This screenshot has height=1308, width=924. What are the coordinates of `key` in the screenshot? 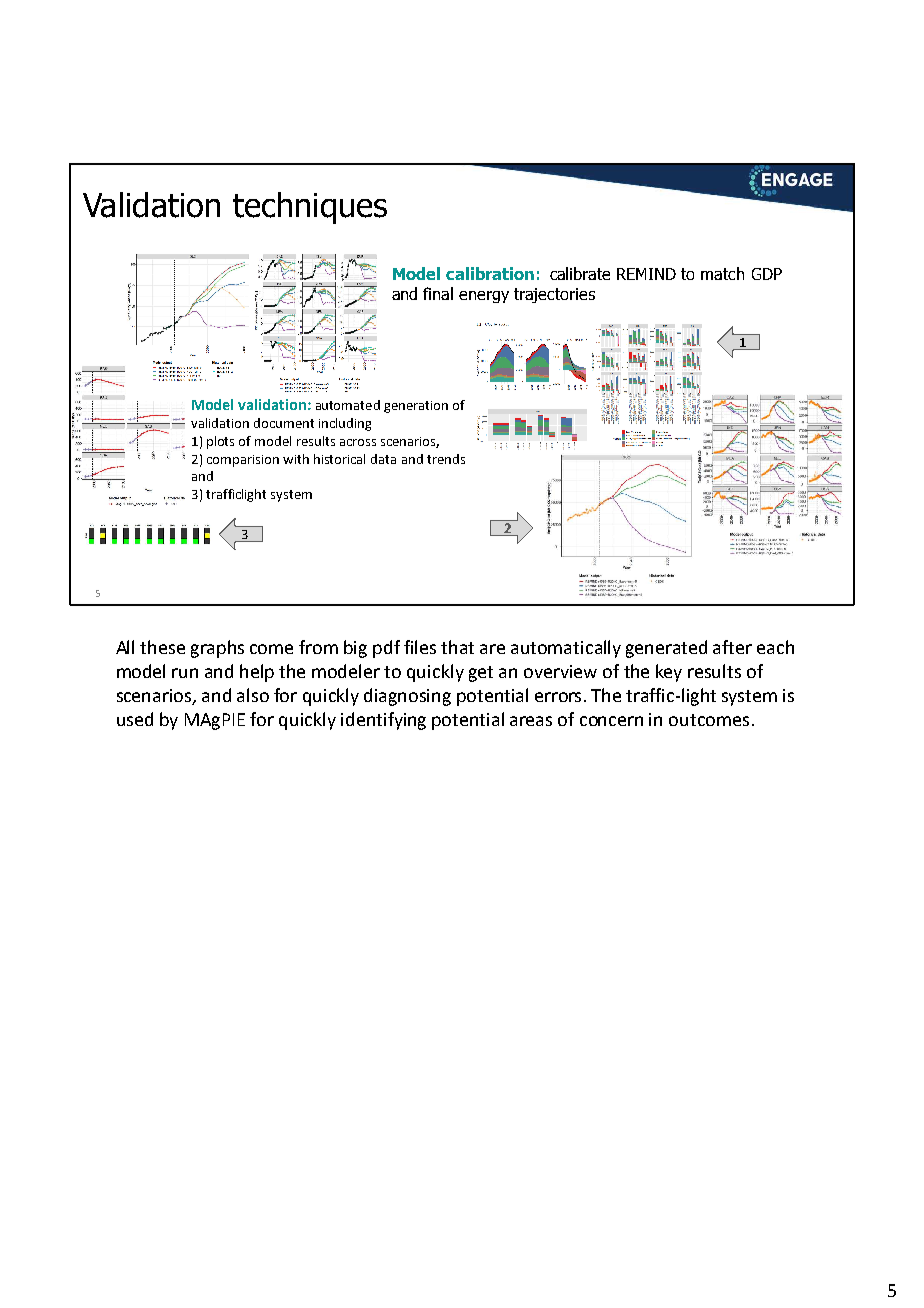 It's located at (669, 673).
